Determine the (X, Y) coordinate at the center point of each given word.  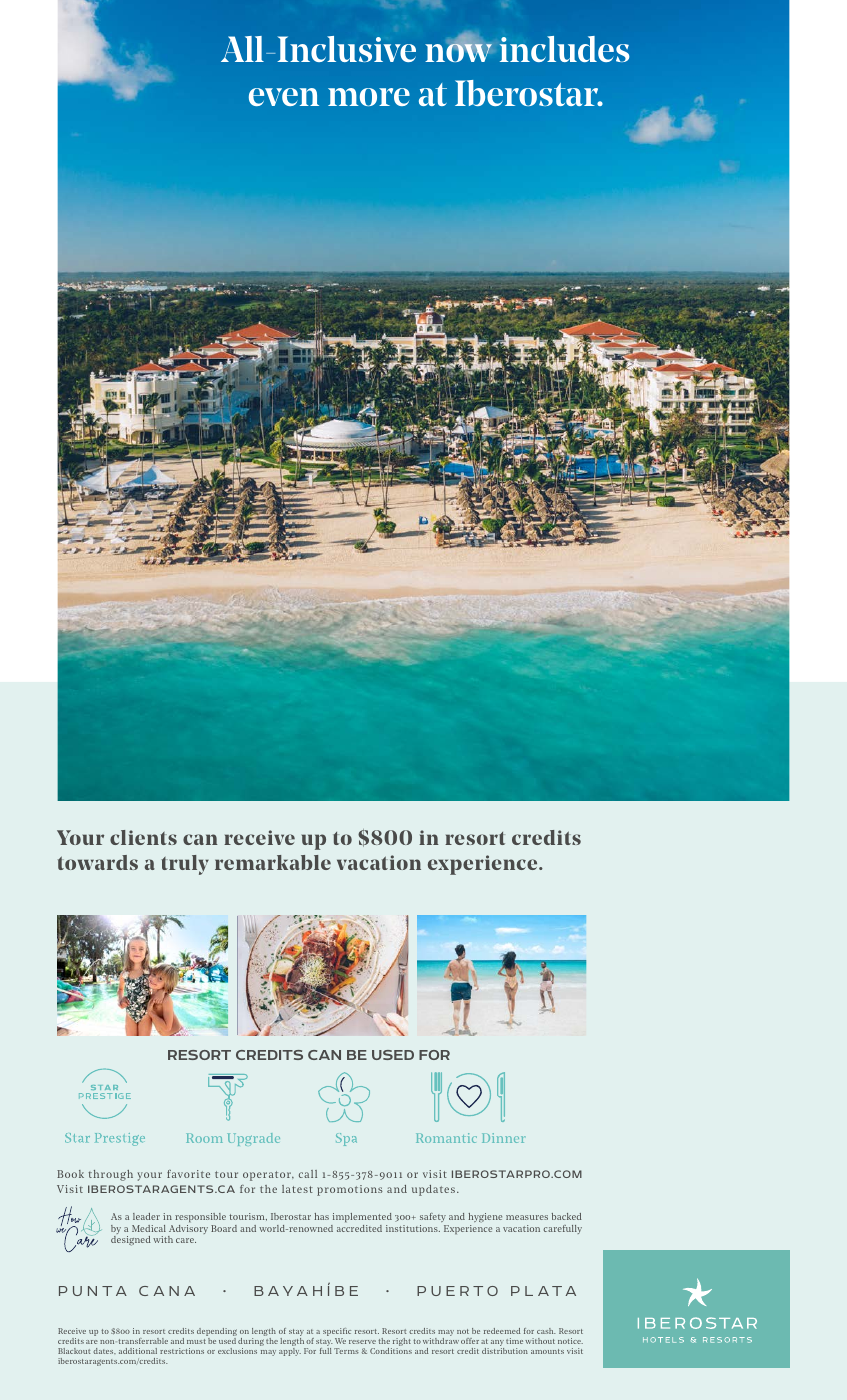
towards (98, 862)
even (284, 97)
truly (185, 865)
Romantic (446, 1138)
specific (337, 1333)
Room (204, 1138)
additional (138, 1351)
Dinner (503, 1138)
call (308, 1174)
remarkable (273, 862)
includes (564, 49)
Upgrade (253, 1139)
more (369, 97)
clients (143, 837)
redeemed (502, 1331)
